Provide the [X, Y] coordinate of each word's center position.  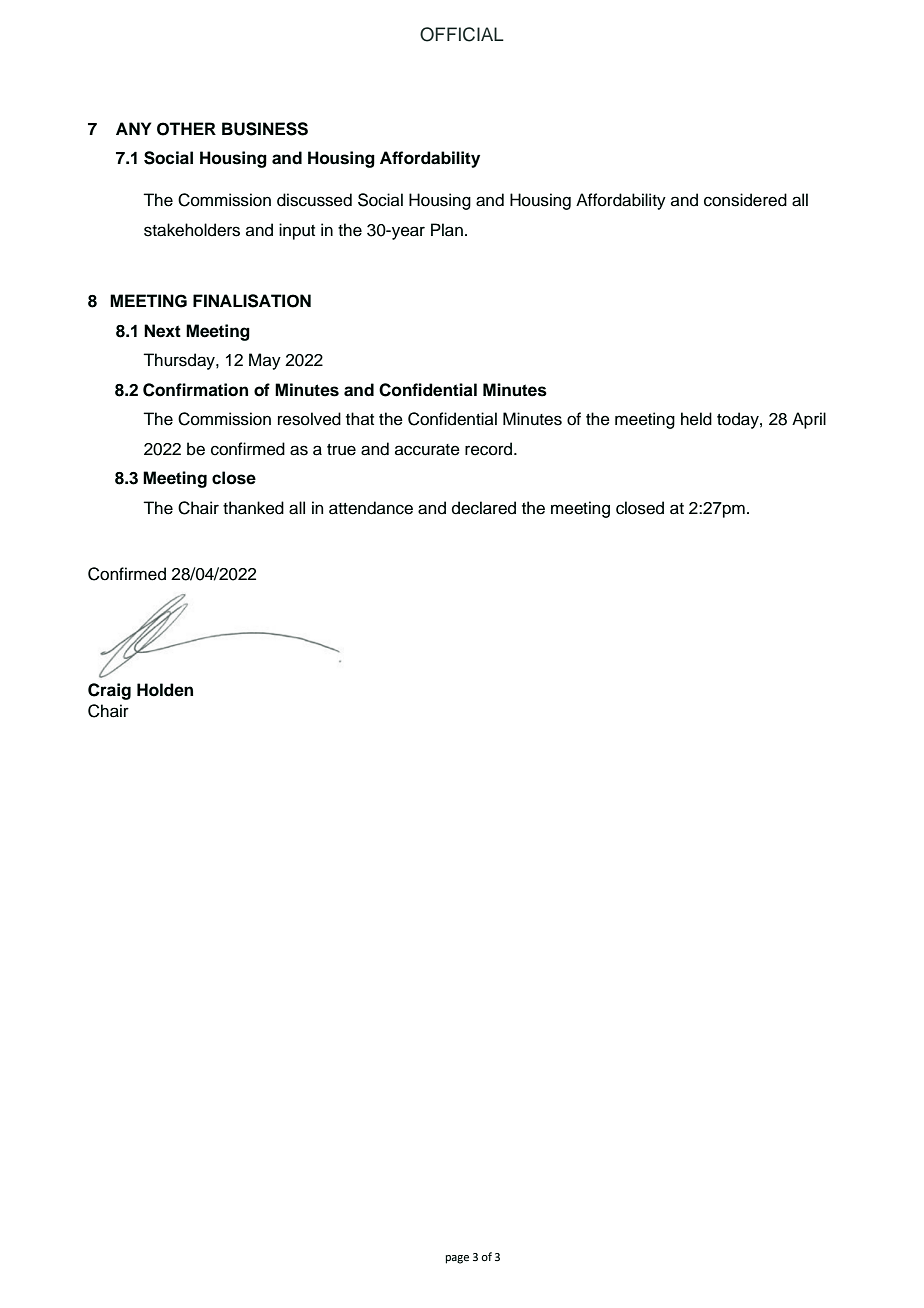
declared [484, 508]
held [696, 419]
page [457, 1259]
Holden [165, 690]
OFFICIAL [462, 34]
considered [745, 200]
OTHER [186, 129]
